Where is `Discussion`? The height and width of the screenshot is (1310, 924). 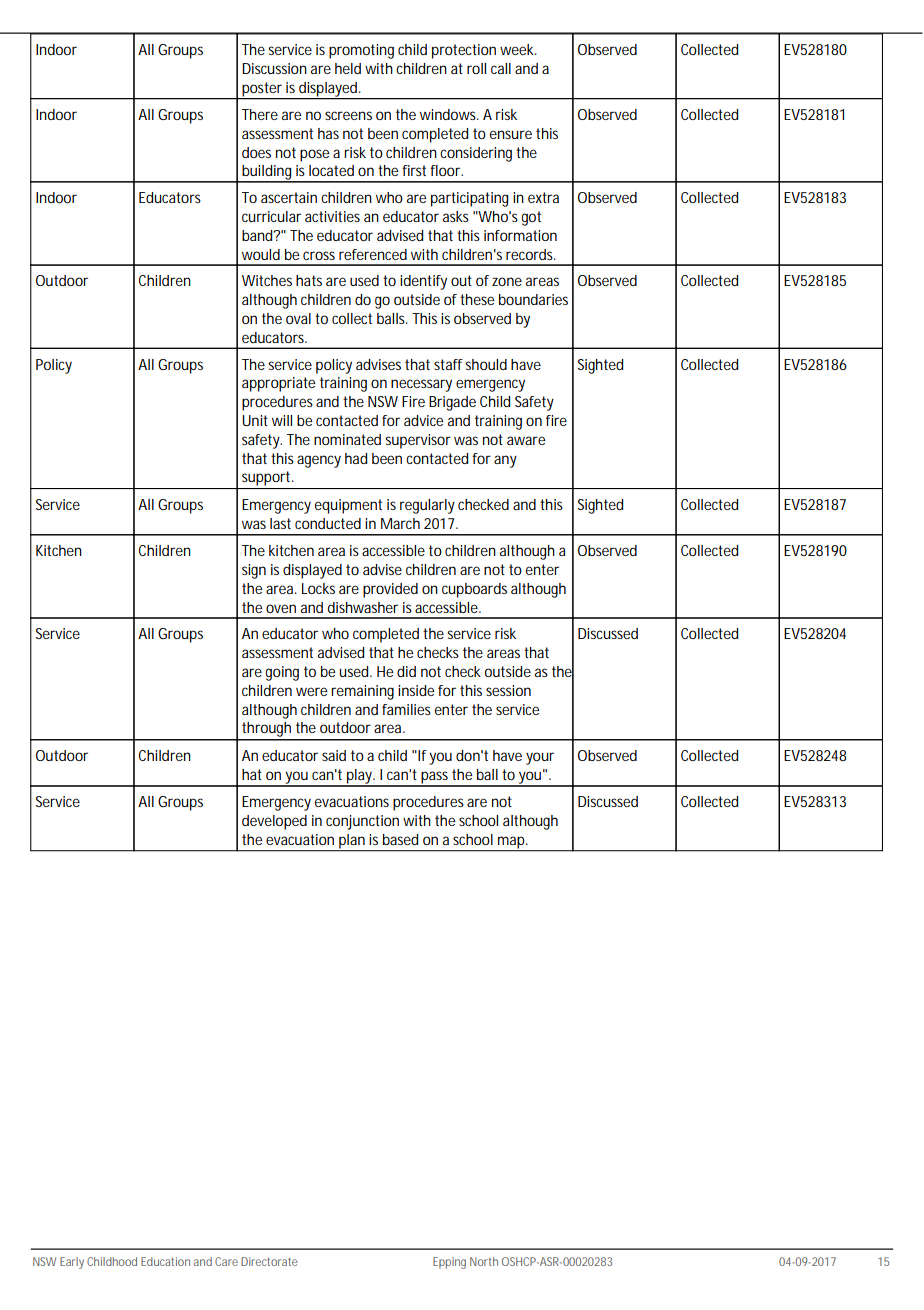 Discussion is located at coordinates (274, 68).
